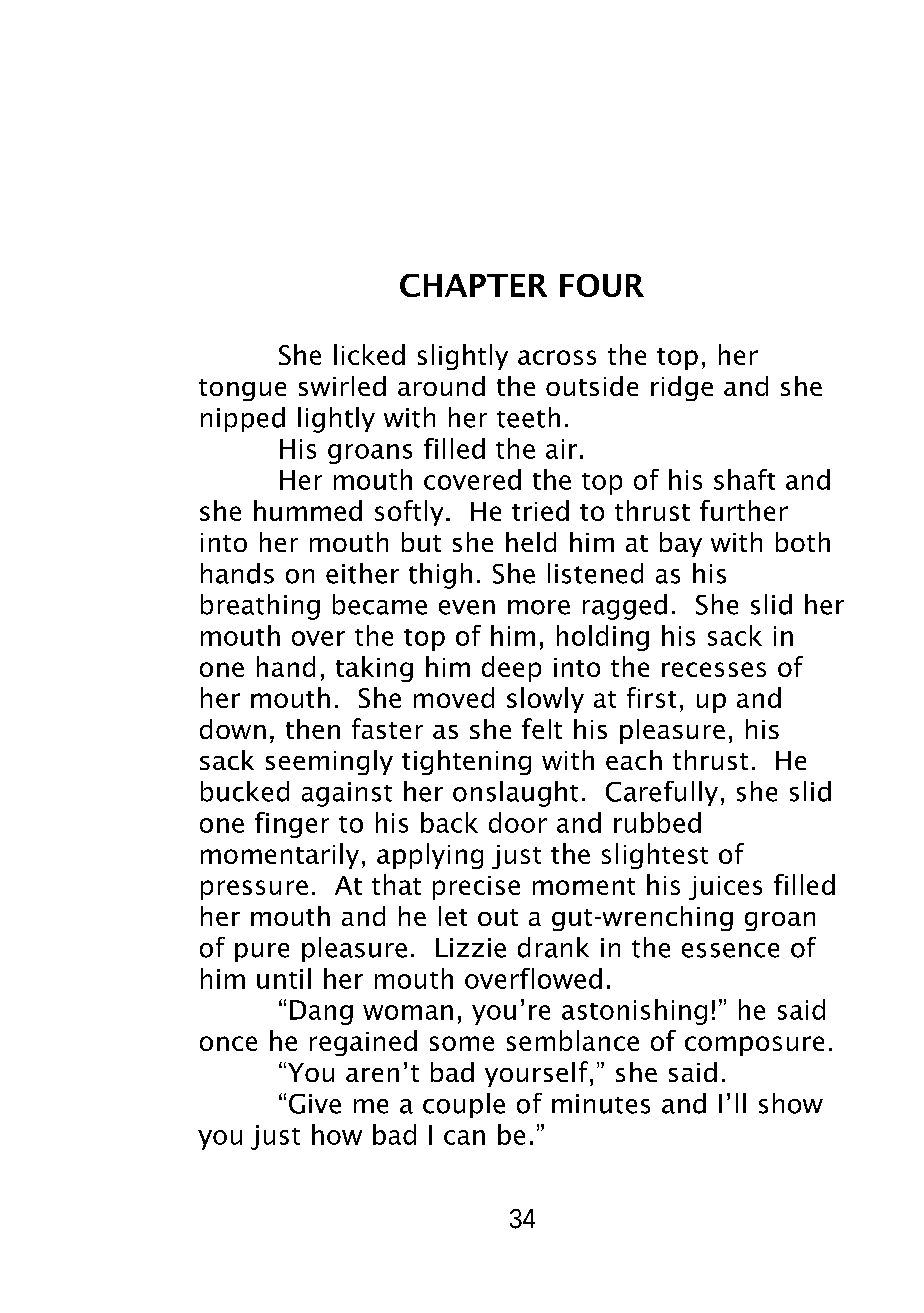 The width and height of the screenshot is (924, 1313). What do you see at coordinates (315, 1104) in the screenshot?
I see `Give` at bounding box center [315, 1104].
